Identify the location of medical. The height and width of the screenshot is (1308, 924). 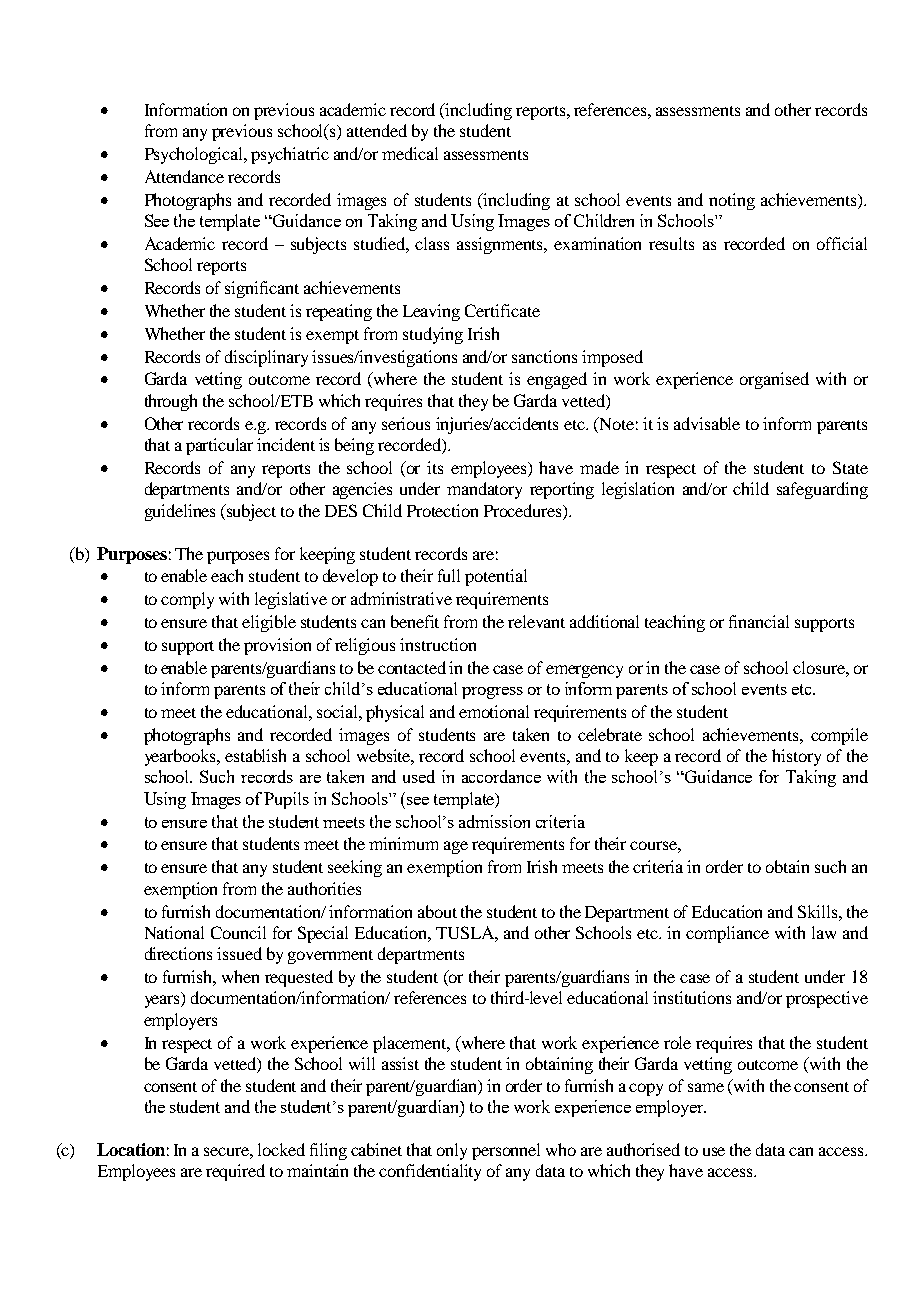
(410, 153).
